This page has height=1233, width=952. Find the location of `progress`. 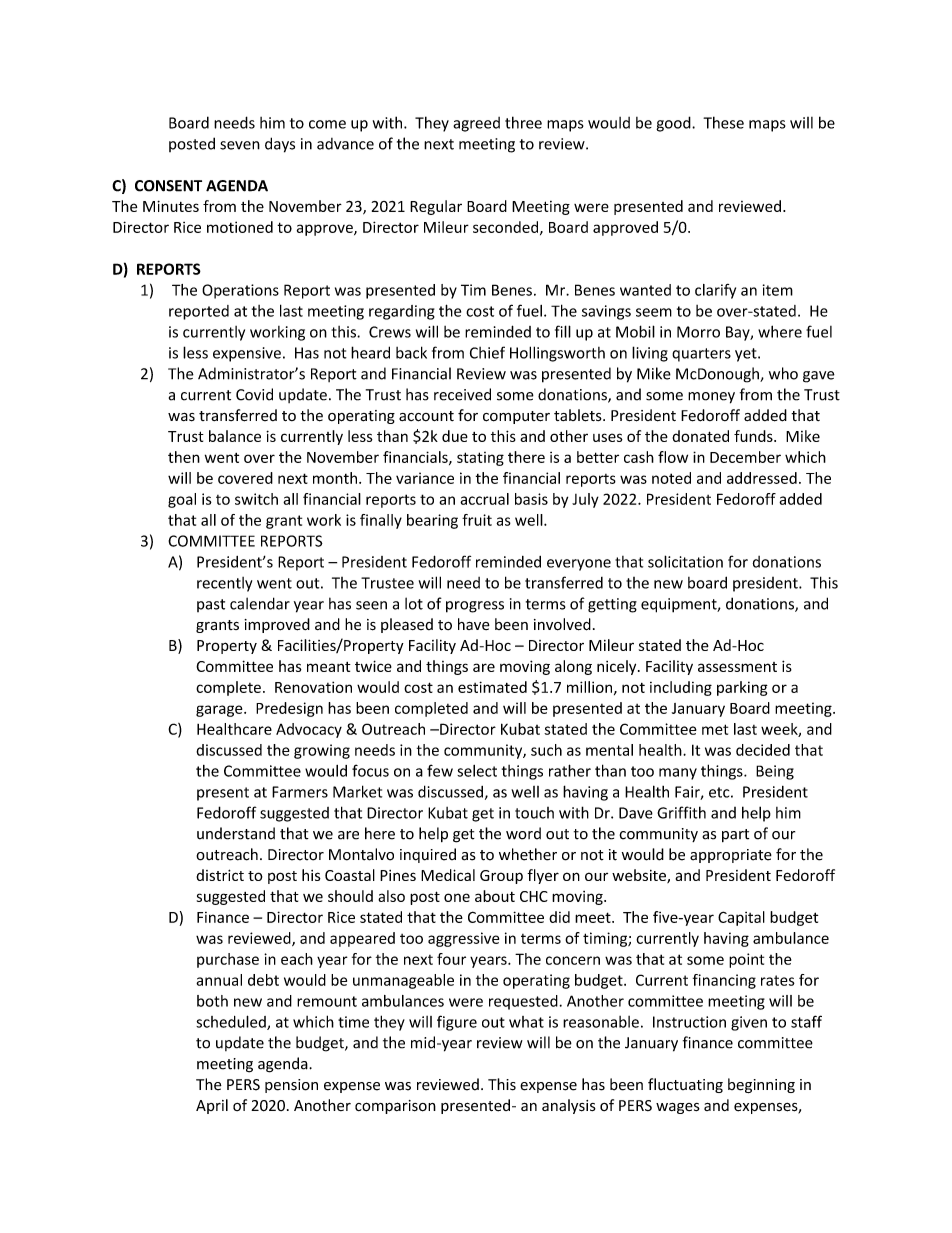

progress is located at coordinates (475, 607).
